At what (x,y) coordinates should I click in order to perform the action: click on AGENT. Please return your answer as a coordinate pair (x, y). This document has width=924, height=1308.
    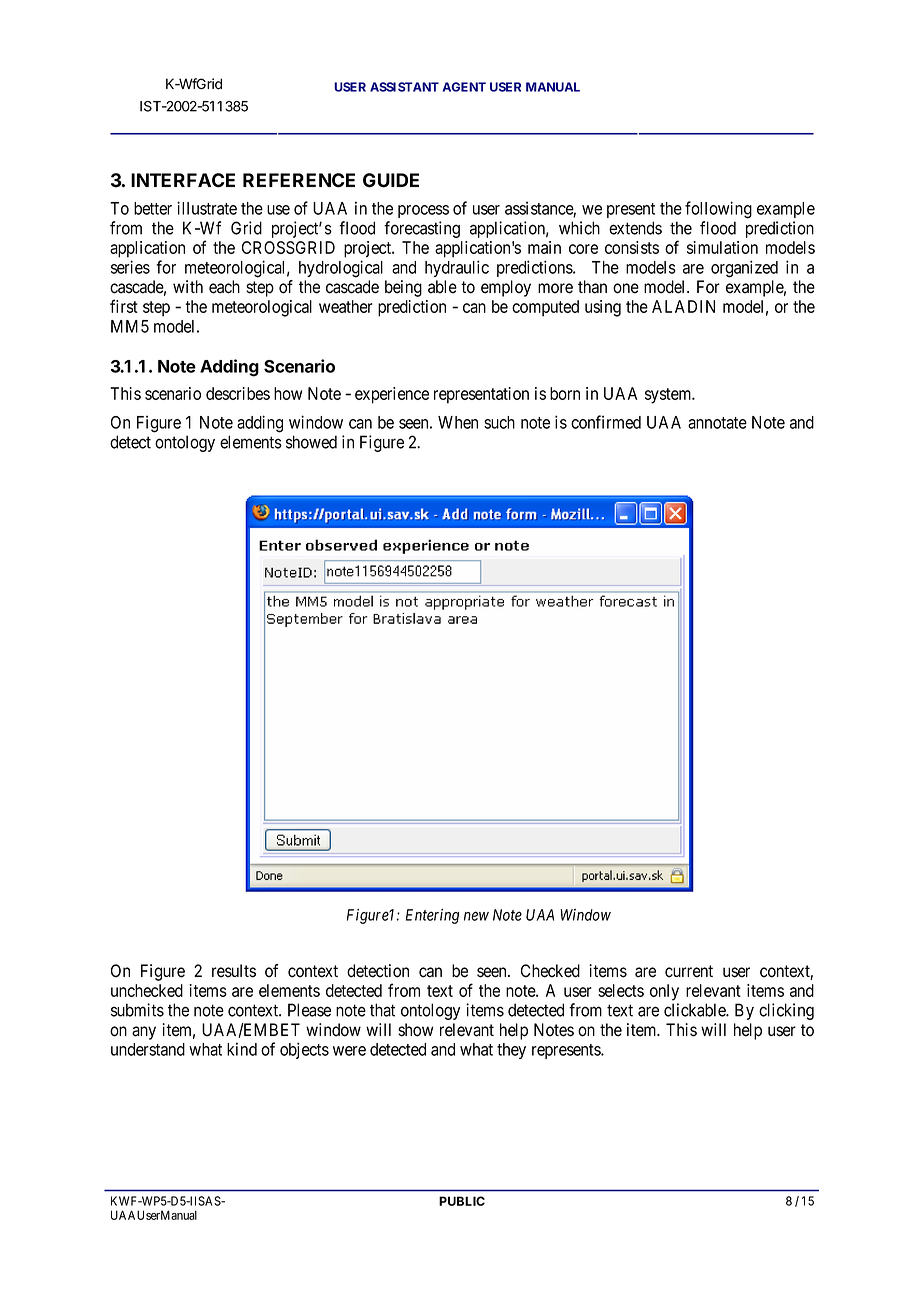
    Looking at the image, I should click on (464, 87).
